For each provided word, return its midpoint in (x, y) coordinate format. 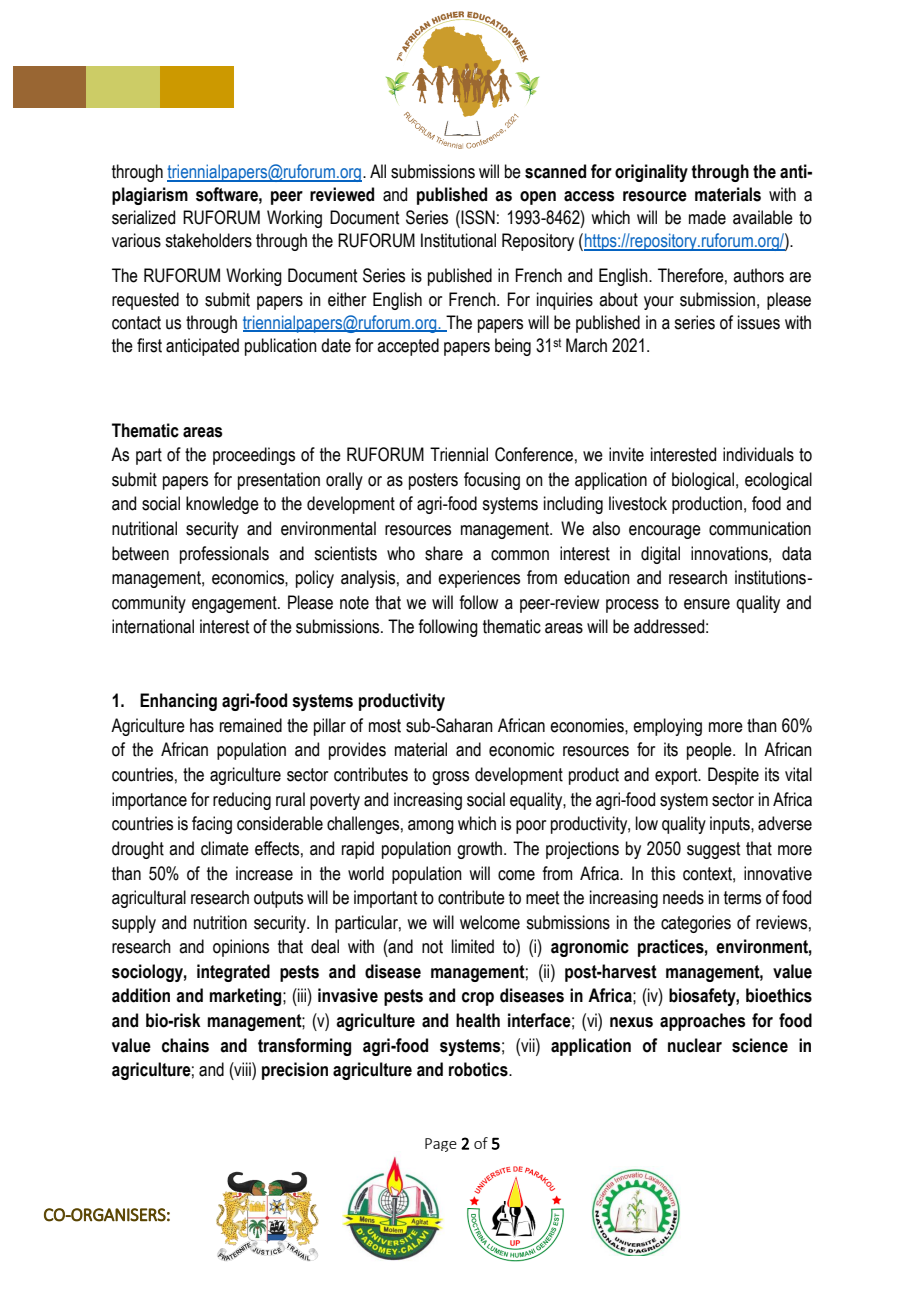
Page (441, 1145)
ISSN (478, 217)
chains (185, 1045)
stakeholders (208, 240)
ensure (707, 604)
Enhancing (178, 702)
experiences (479, 579)
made (707, 217)
